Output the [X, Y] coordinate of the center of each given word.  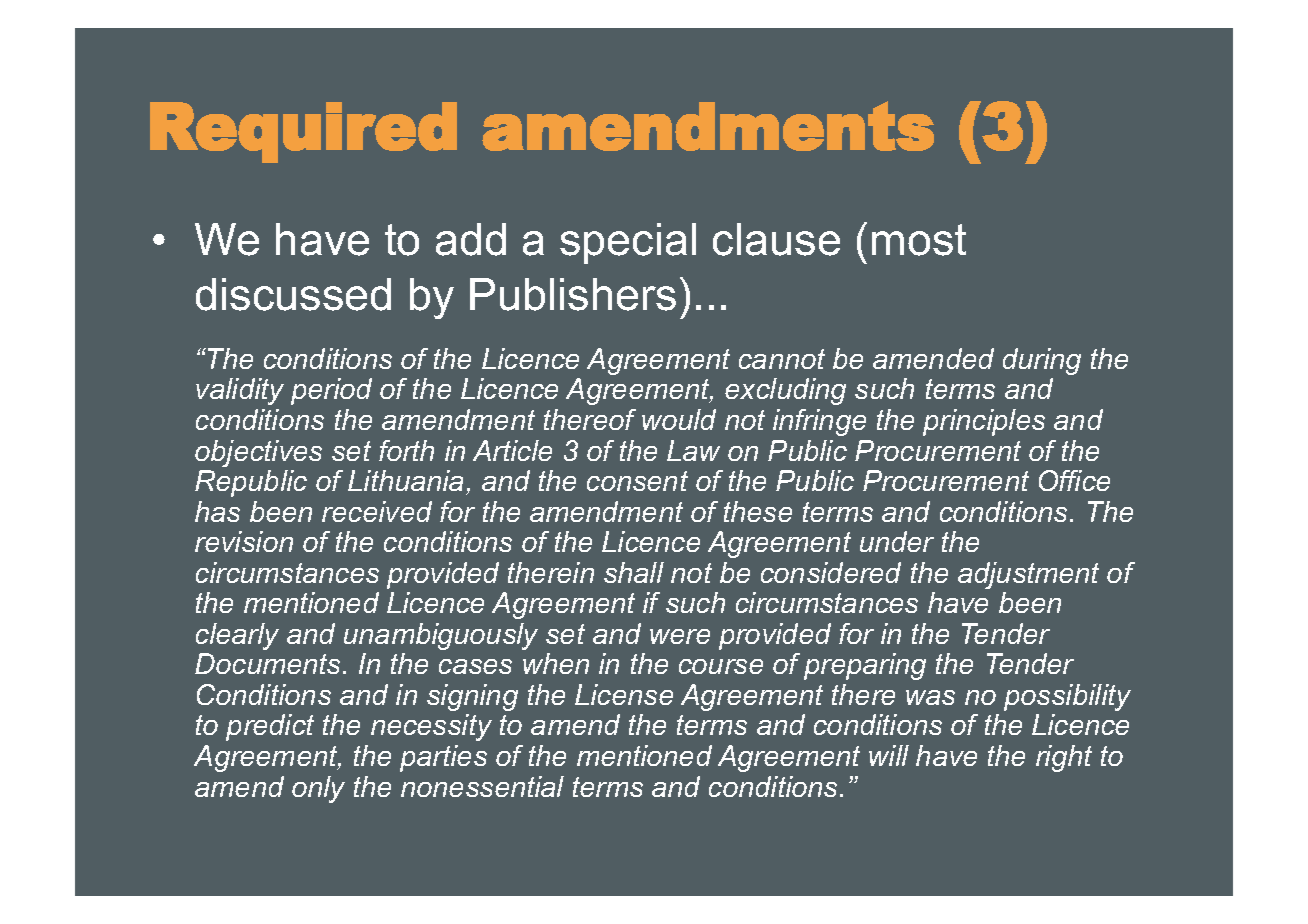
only [318, 789]
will [889, 755]
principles [984, 422]
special [628, 243]
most [919, 240]
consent [637, 481]
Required [303, 132]
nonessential [482, 786]
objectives [258, 453]
